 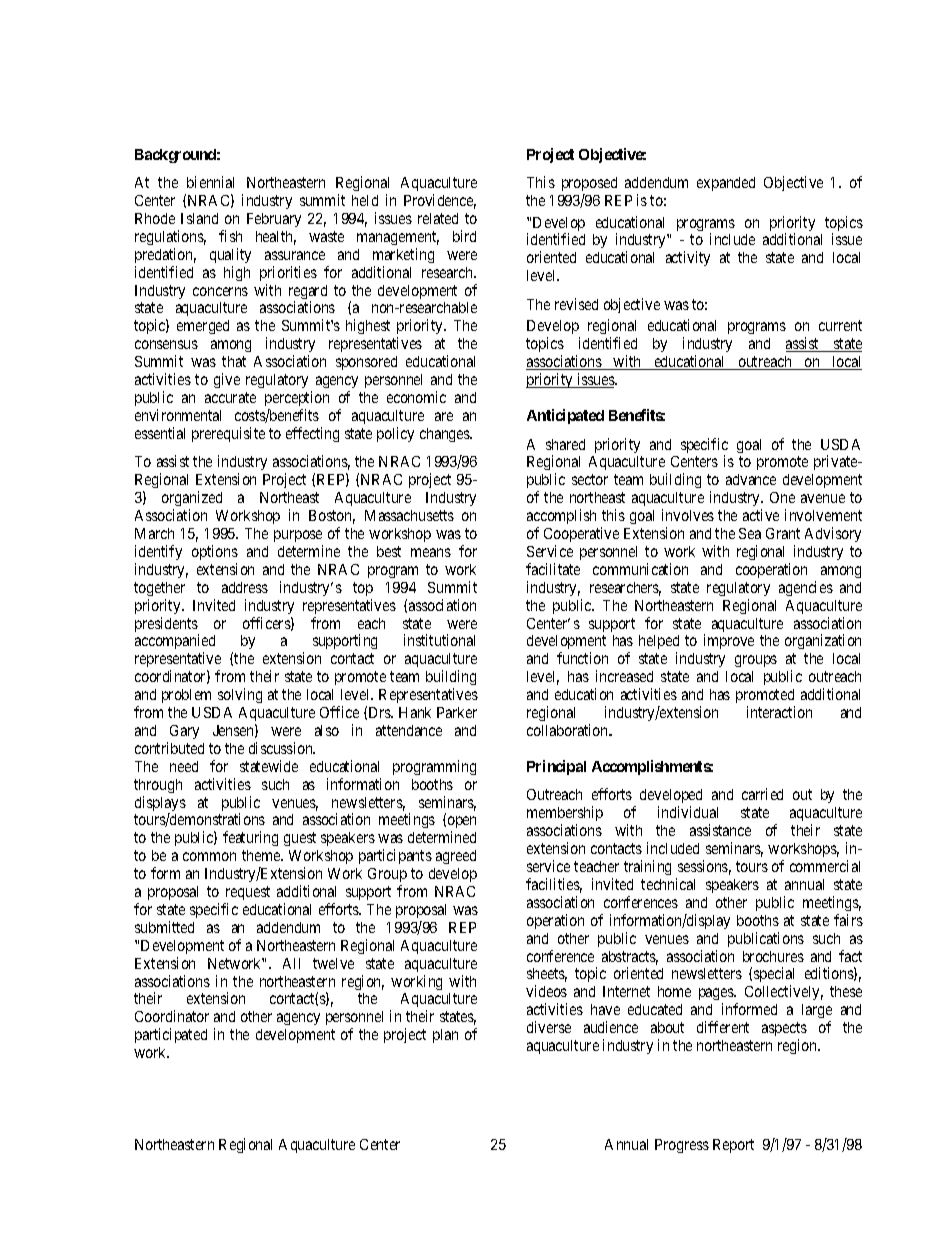 I want to click on fish, so click(x=230, y=236).
